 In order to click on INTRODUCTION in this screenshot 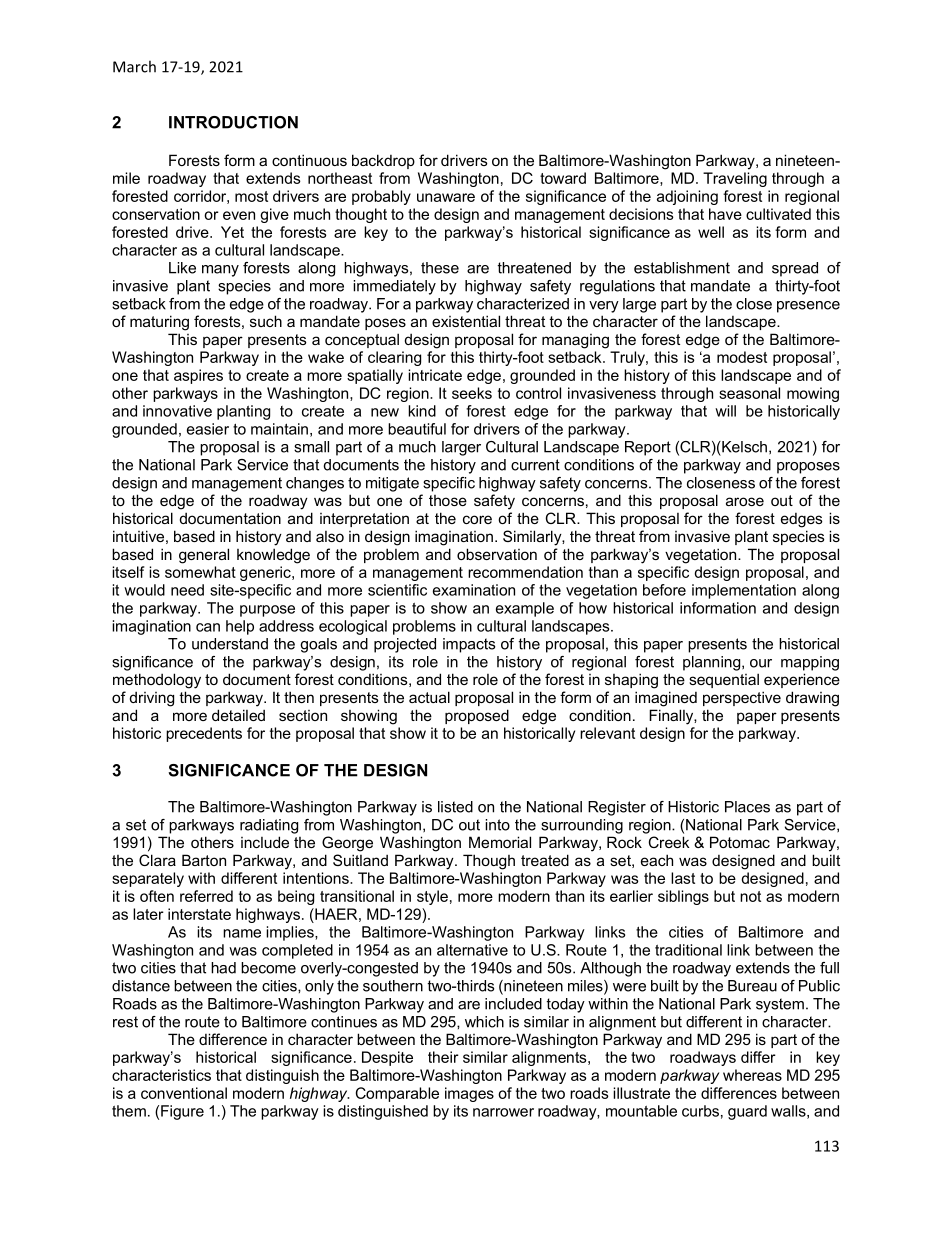, I will do `click(233, 122)`.
